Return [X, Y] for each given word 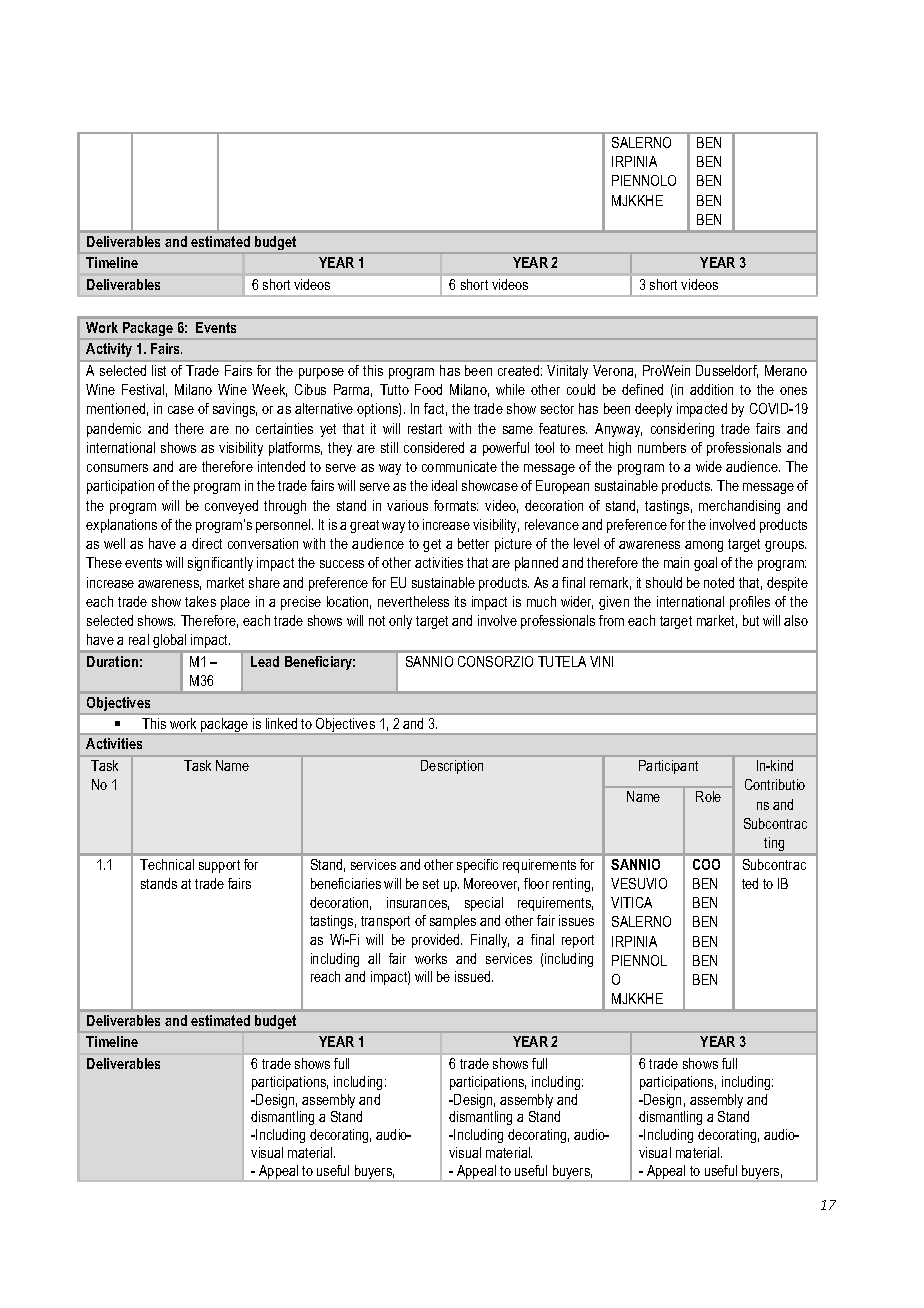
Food [428, 389]
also [796, 620]
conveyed [231, 507]
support [219, 866]
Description [452, 767]
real [139, 639]
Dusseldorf [727, 371]
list [159, 370]
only [400, 622]
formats [456, 505]
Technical [167, 864]
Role [708, 796]
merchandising [739, 507]
